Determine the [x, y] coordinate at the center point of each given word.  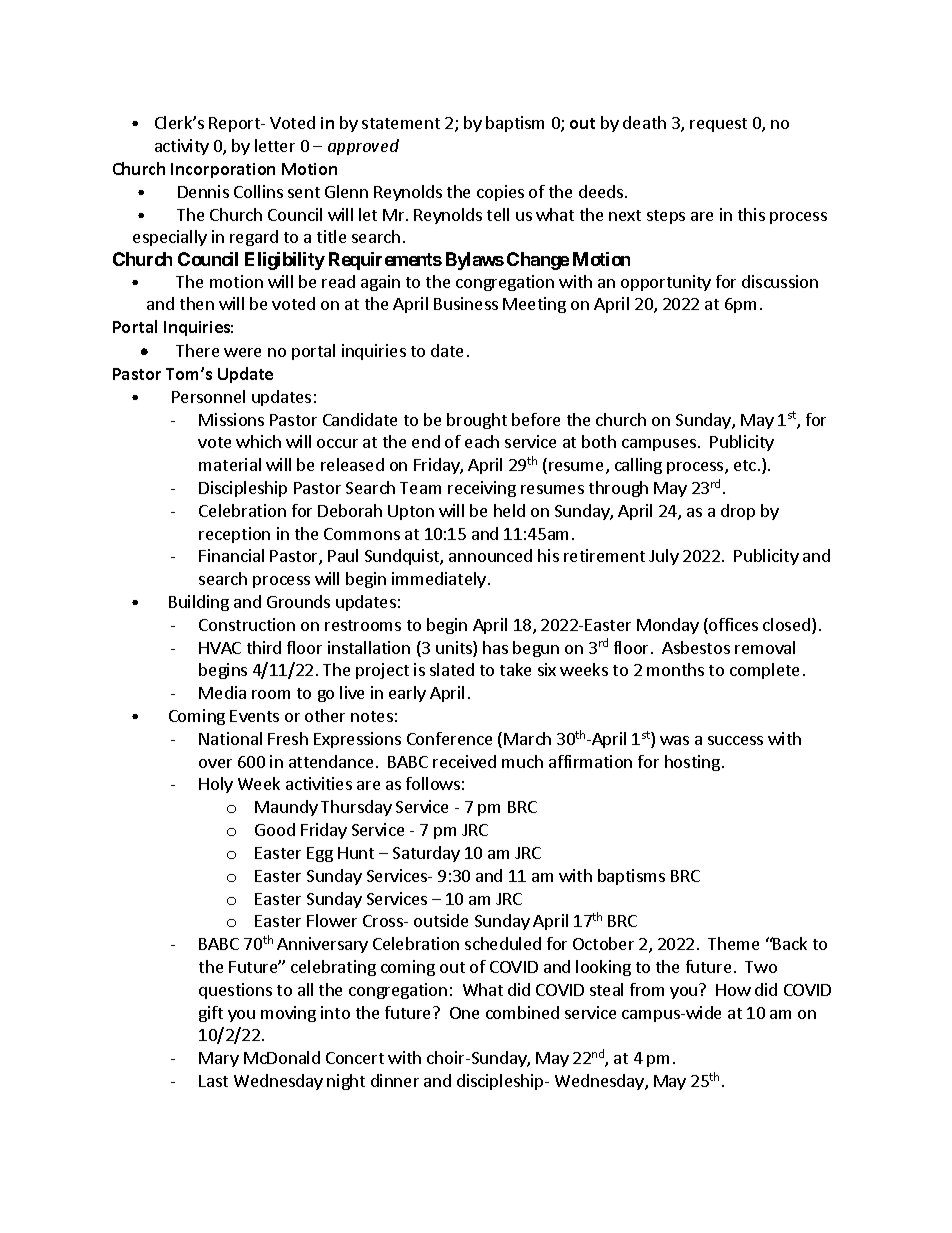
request [718, 125]
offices [732, 626]
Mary [219, 1059]
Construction [247, 624]
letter [275, 145]
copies [500, 193]
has [495, 647]
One [464, 1013]
